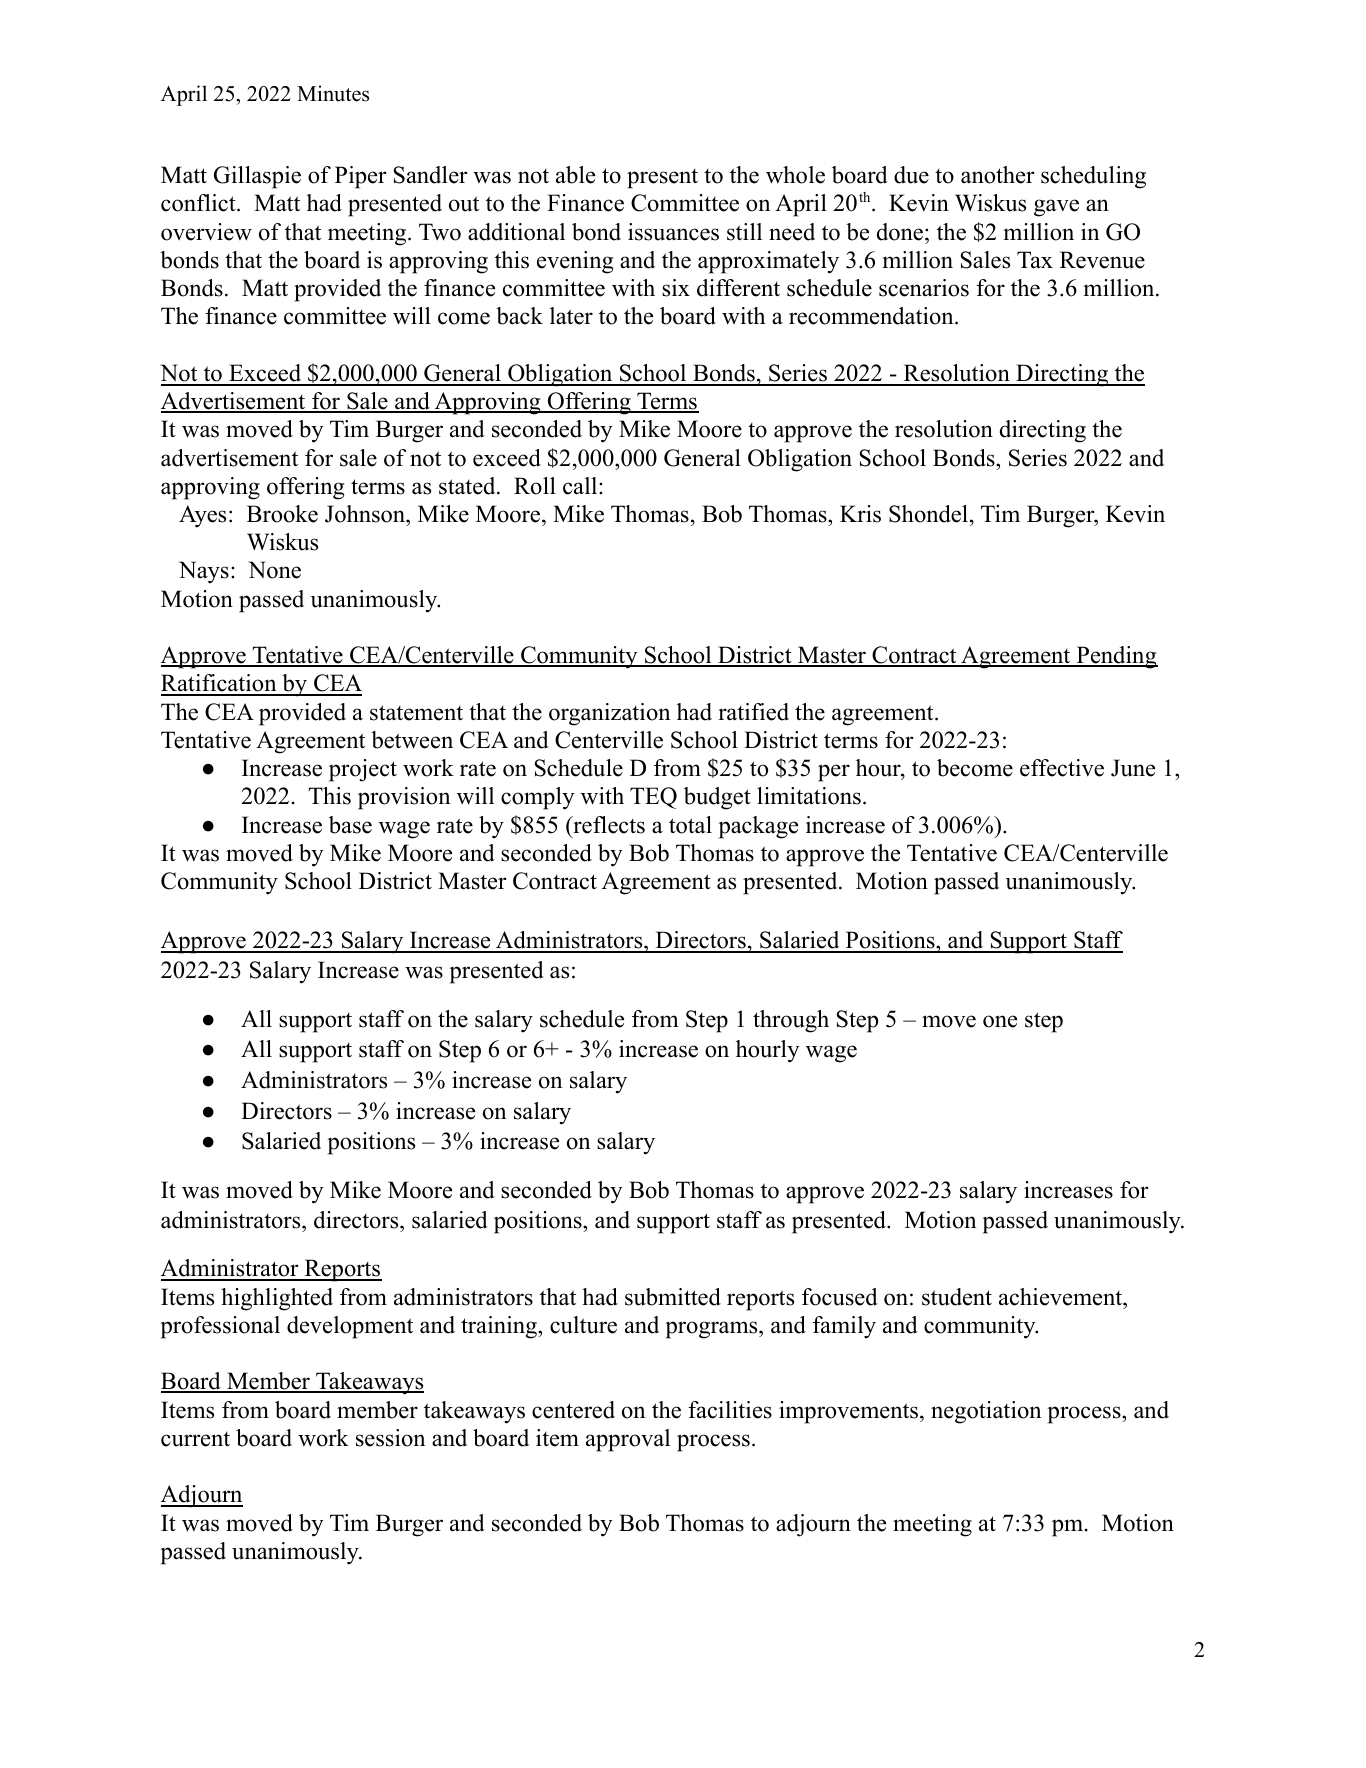 The image size is (1366, 1768). What do you see at coordinates (986, 1412) in the screenshot?
I see `negotiation` at bounding box center [986, 1412].
